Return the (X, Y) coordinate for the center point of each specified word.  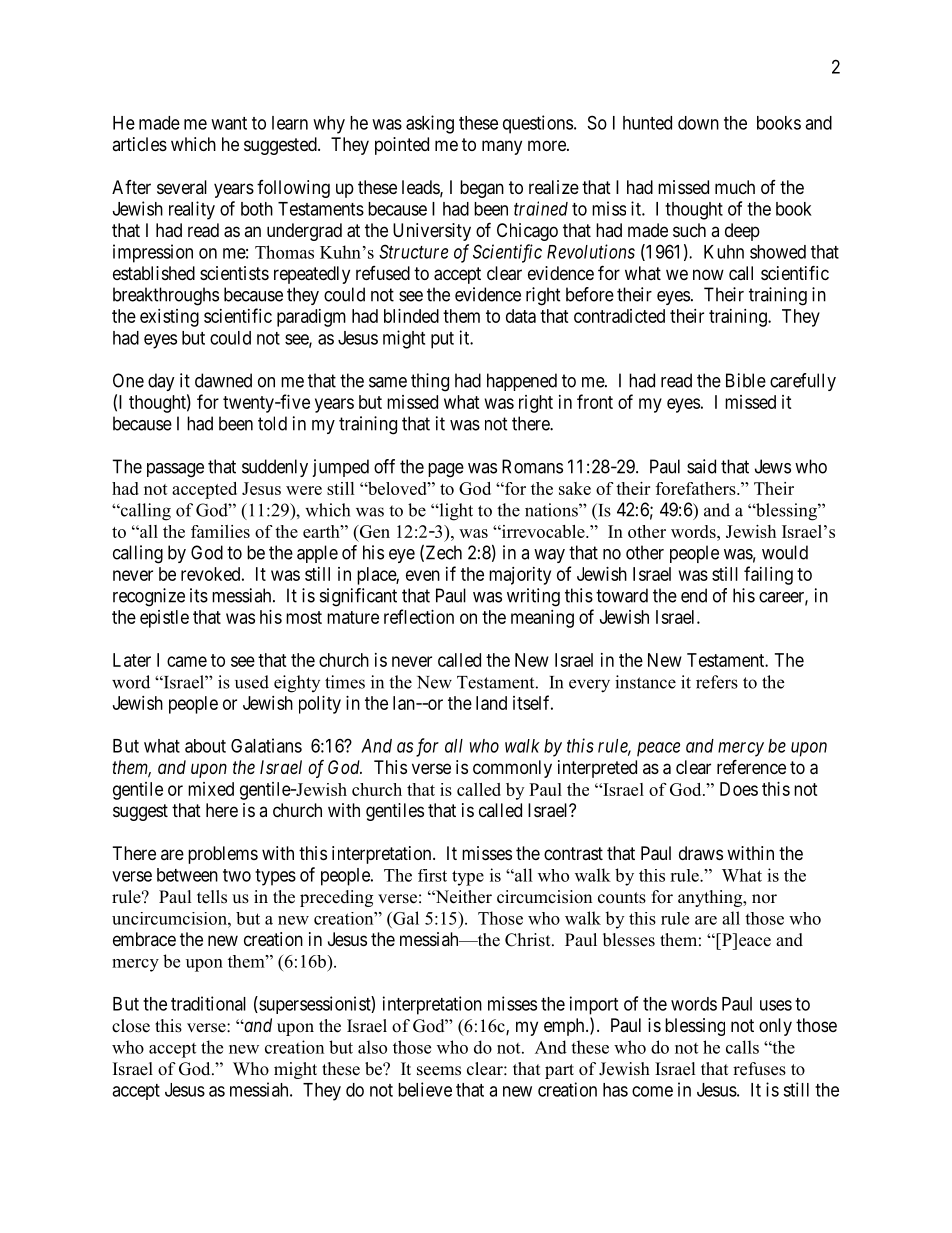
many (502, 147)
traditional (208, 1003)
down (698, 123)
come (652, 1091)
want (229, 123)
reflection (419, 616)
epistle (164, 619)
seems (439, 1071)
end (694, 595)
